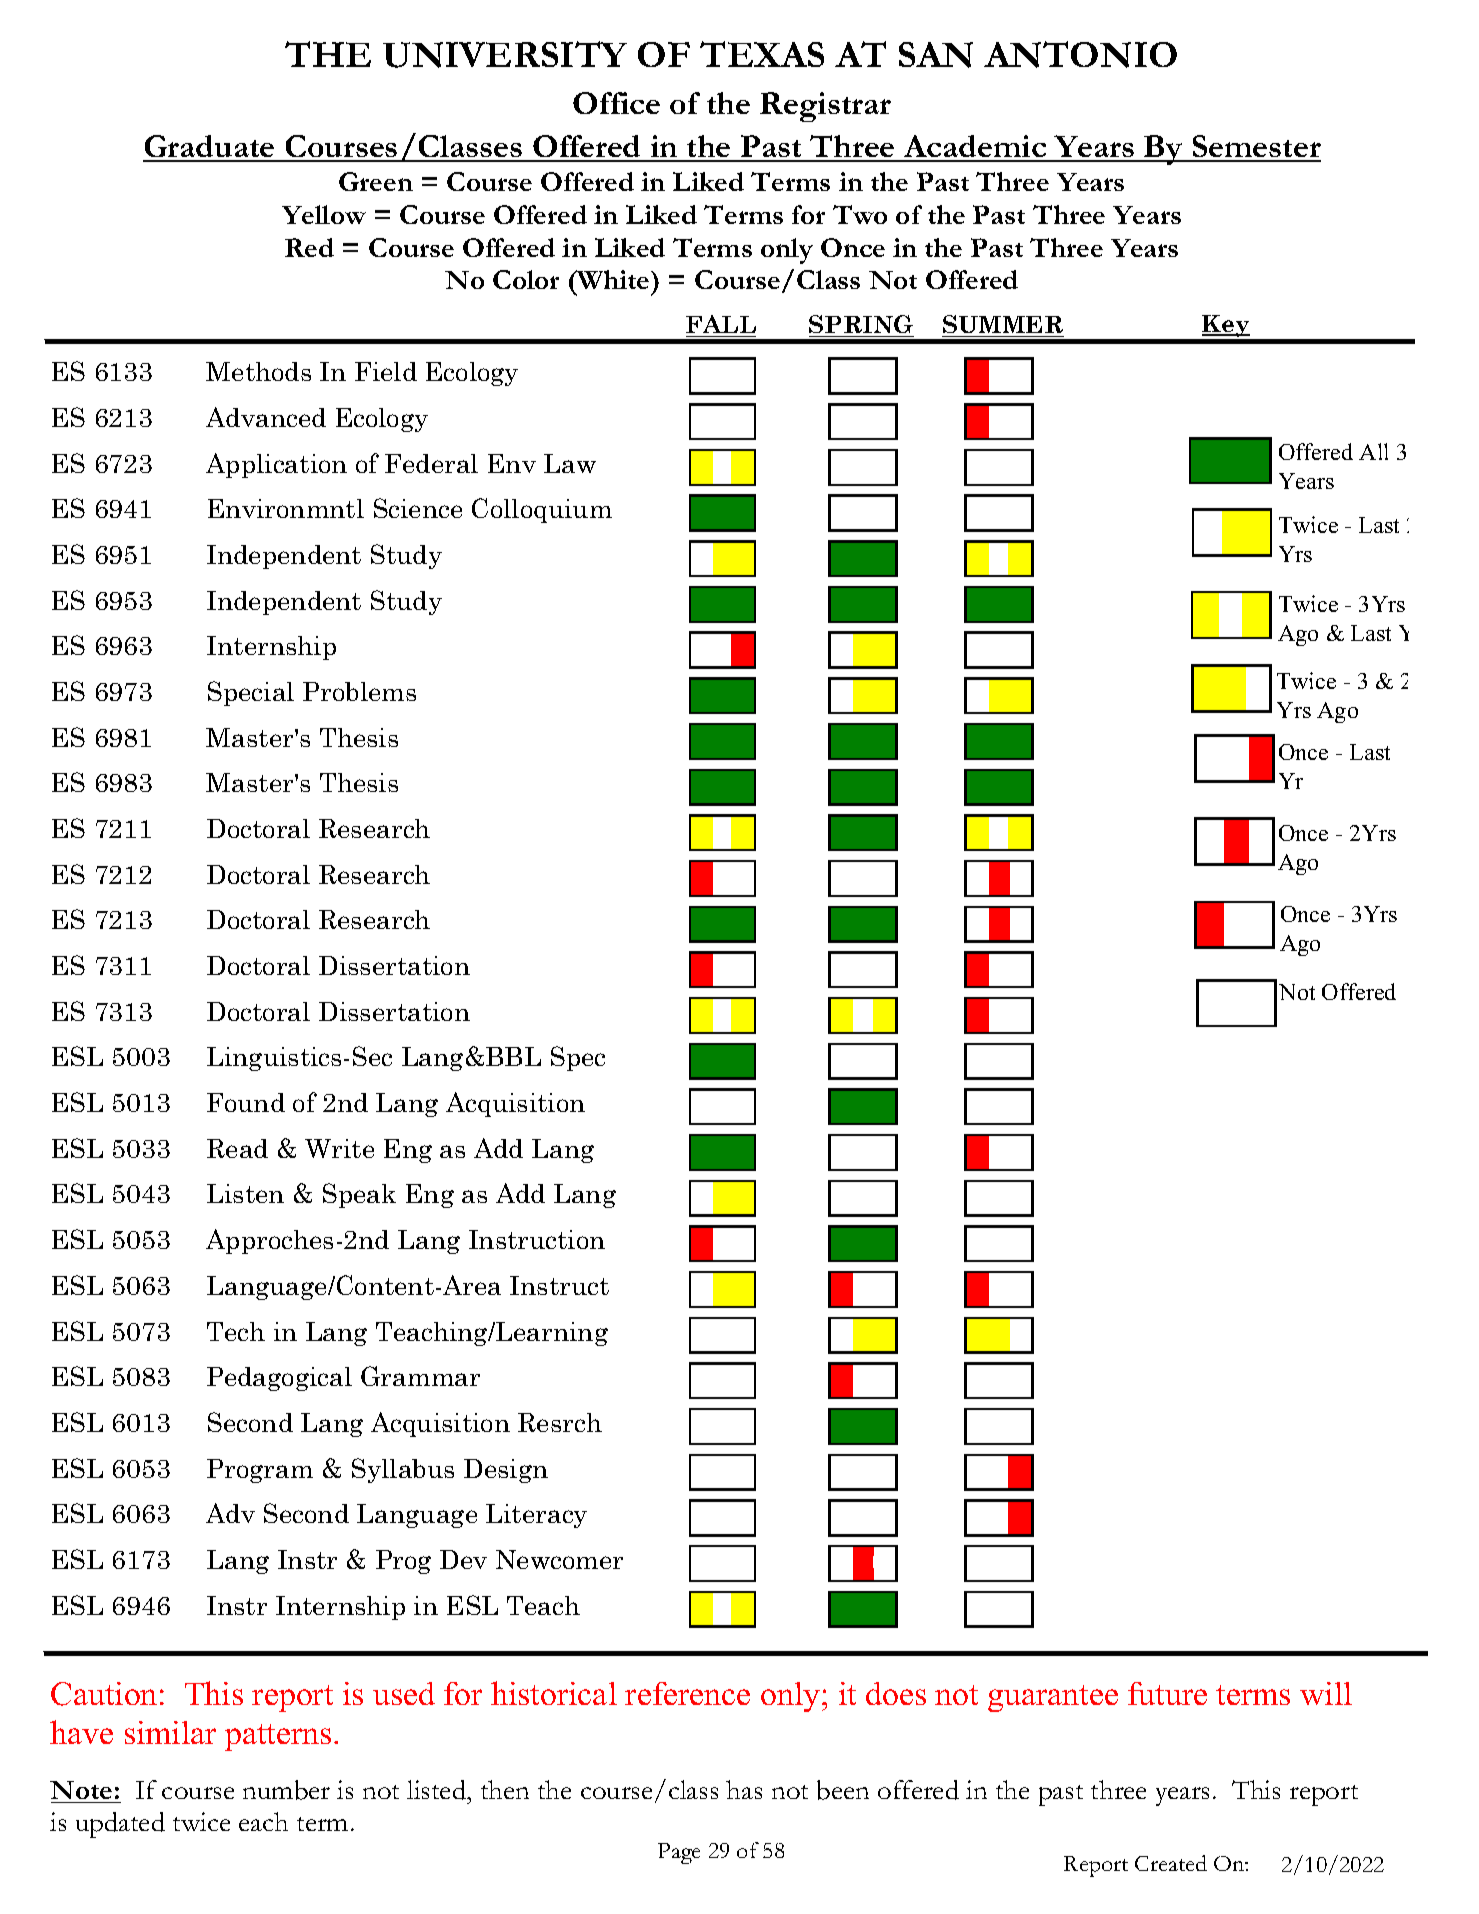 This screenshot has width=1479, height=1914. What do you see at coordinates (506, 1471) in the screenshot?
I see `Design` at bounding box center [506, 1471].
